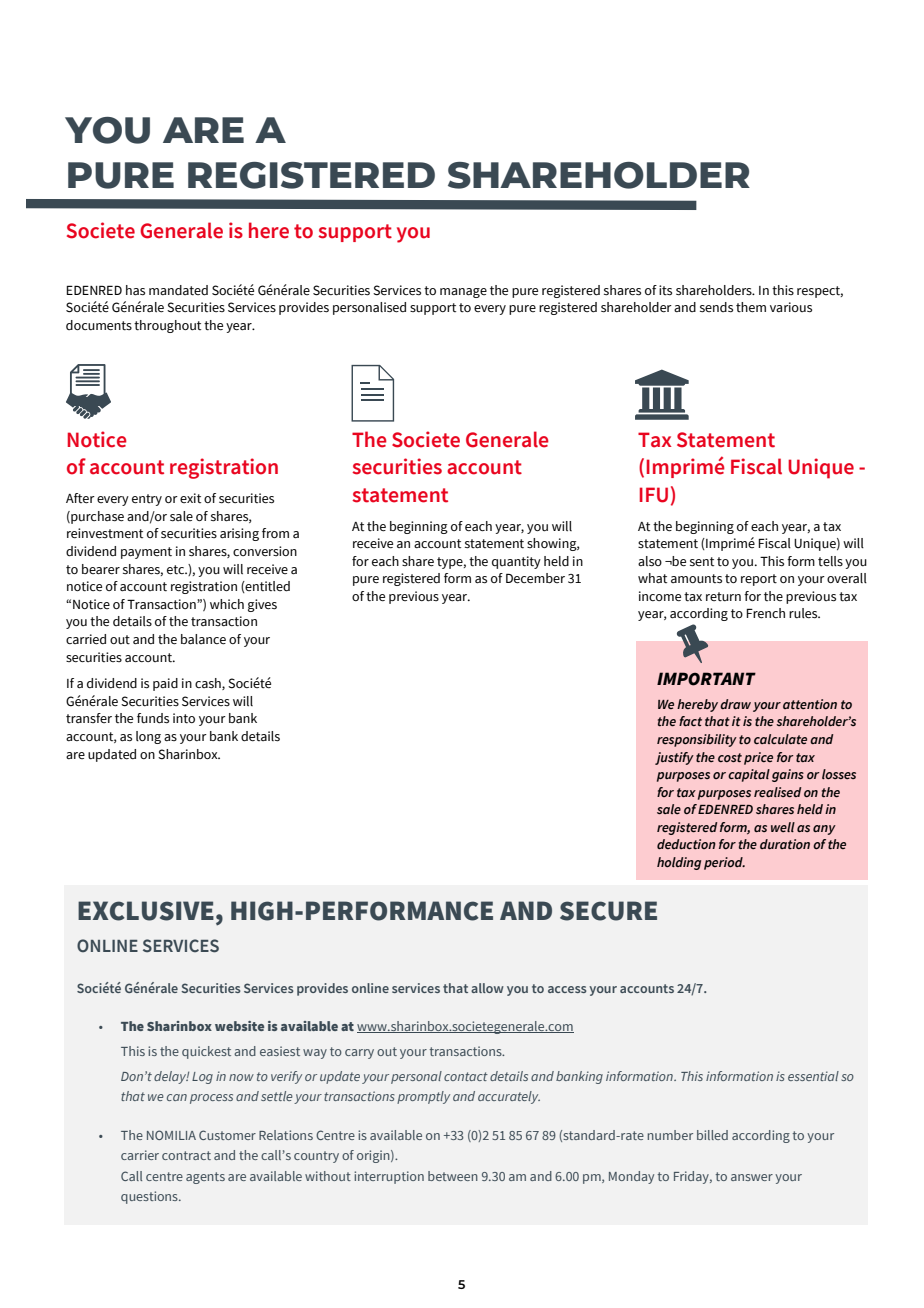 The image size is (924, 1308). What do you see at coordinates (674, 758) in the screenshot?
I see `justify` at bounding box center [674, 758].
